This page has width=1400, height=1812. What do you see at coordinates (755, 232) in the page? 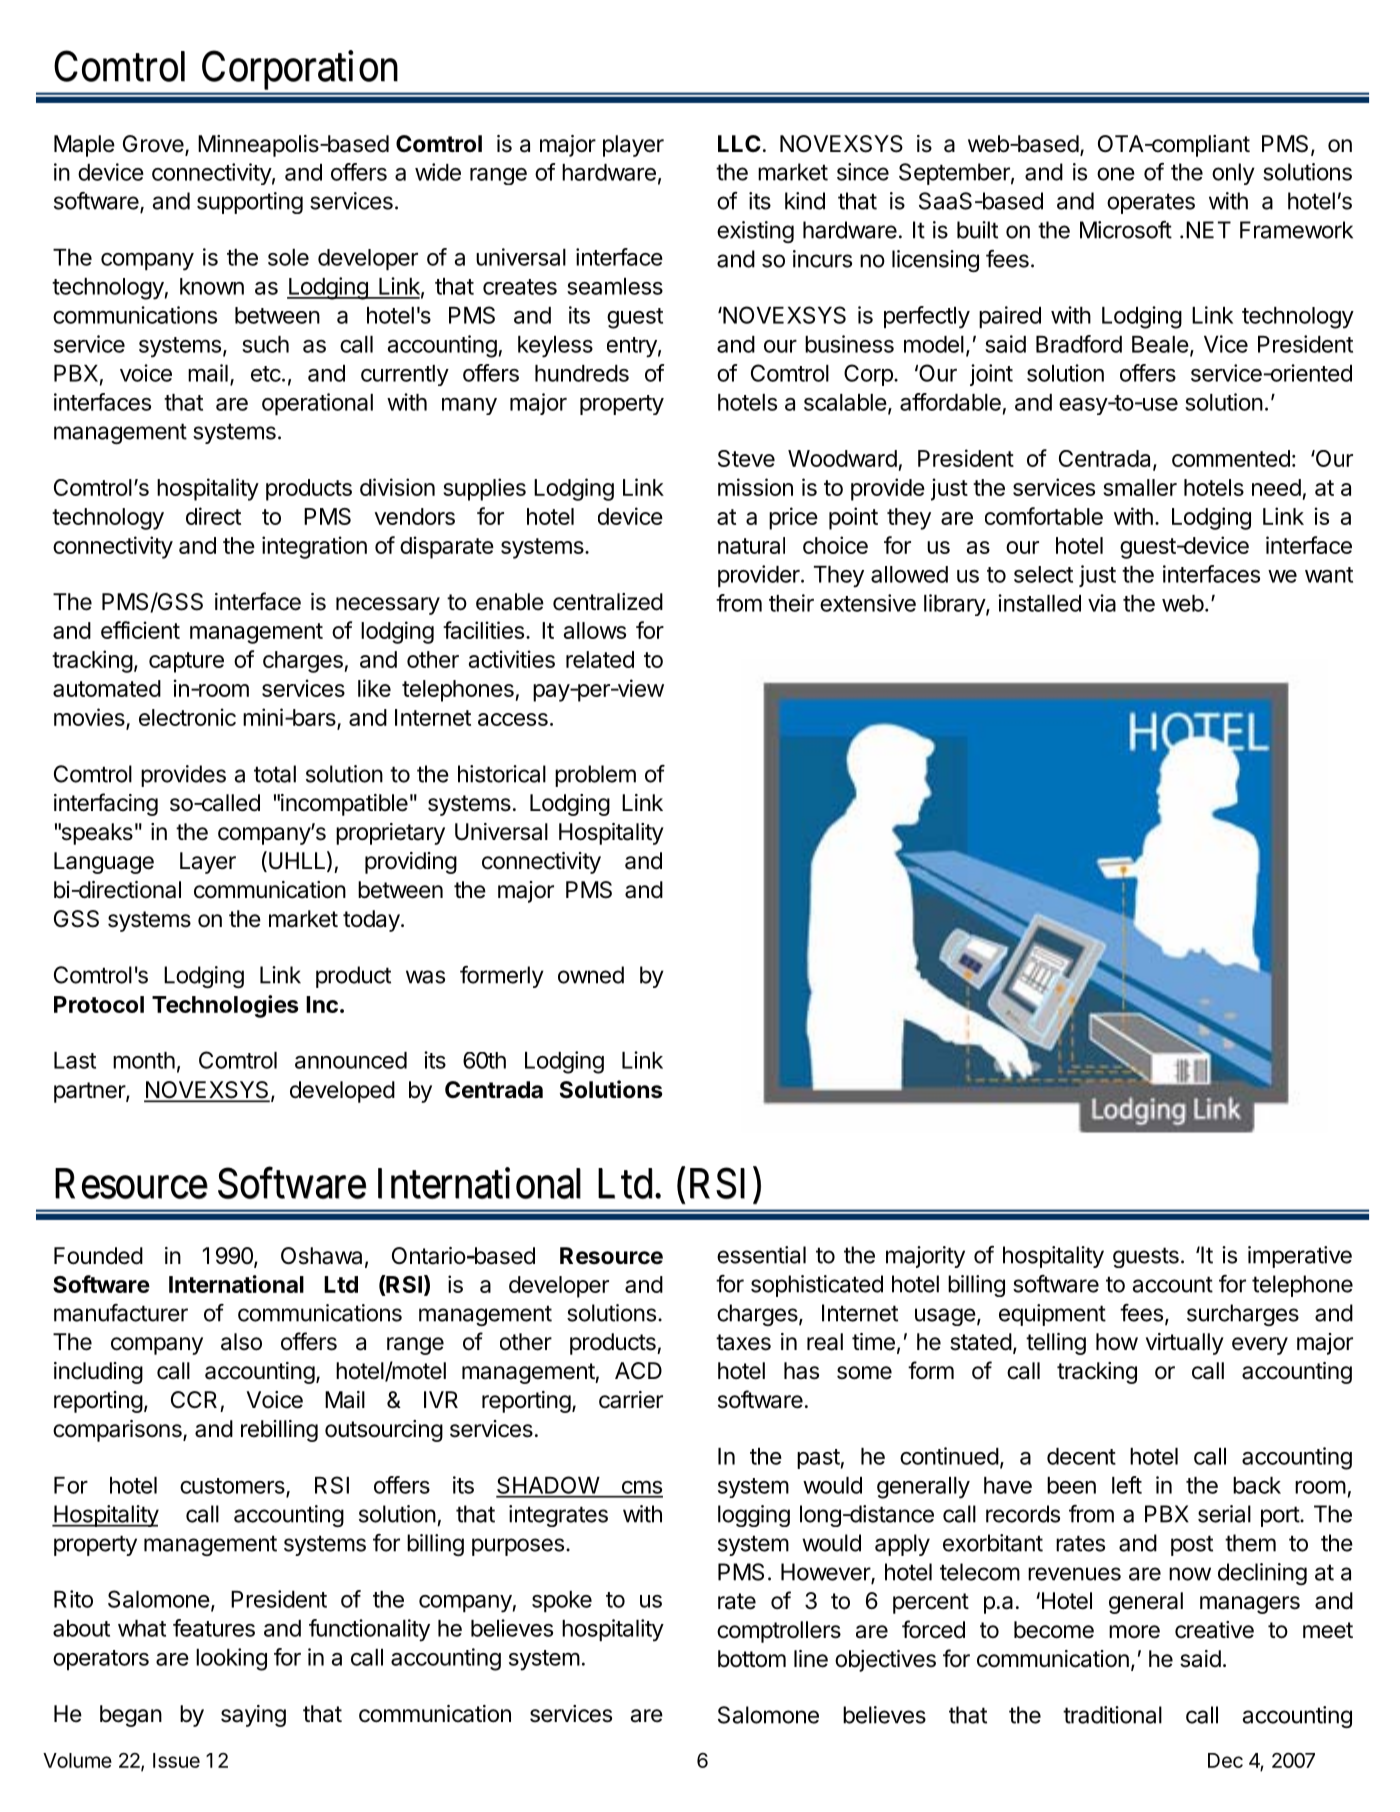
I see `existing` at bounding box center [755, 232].
